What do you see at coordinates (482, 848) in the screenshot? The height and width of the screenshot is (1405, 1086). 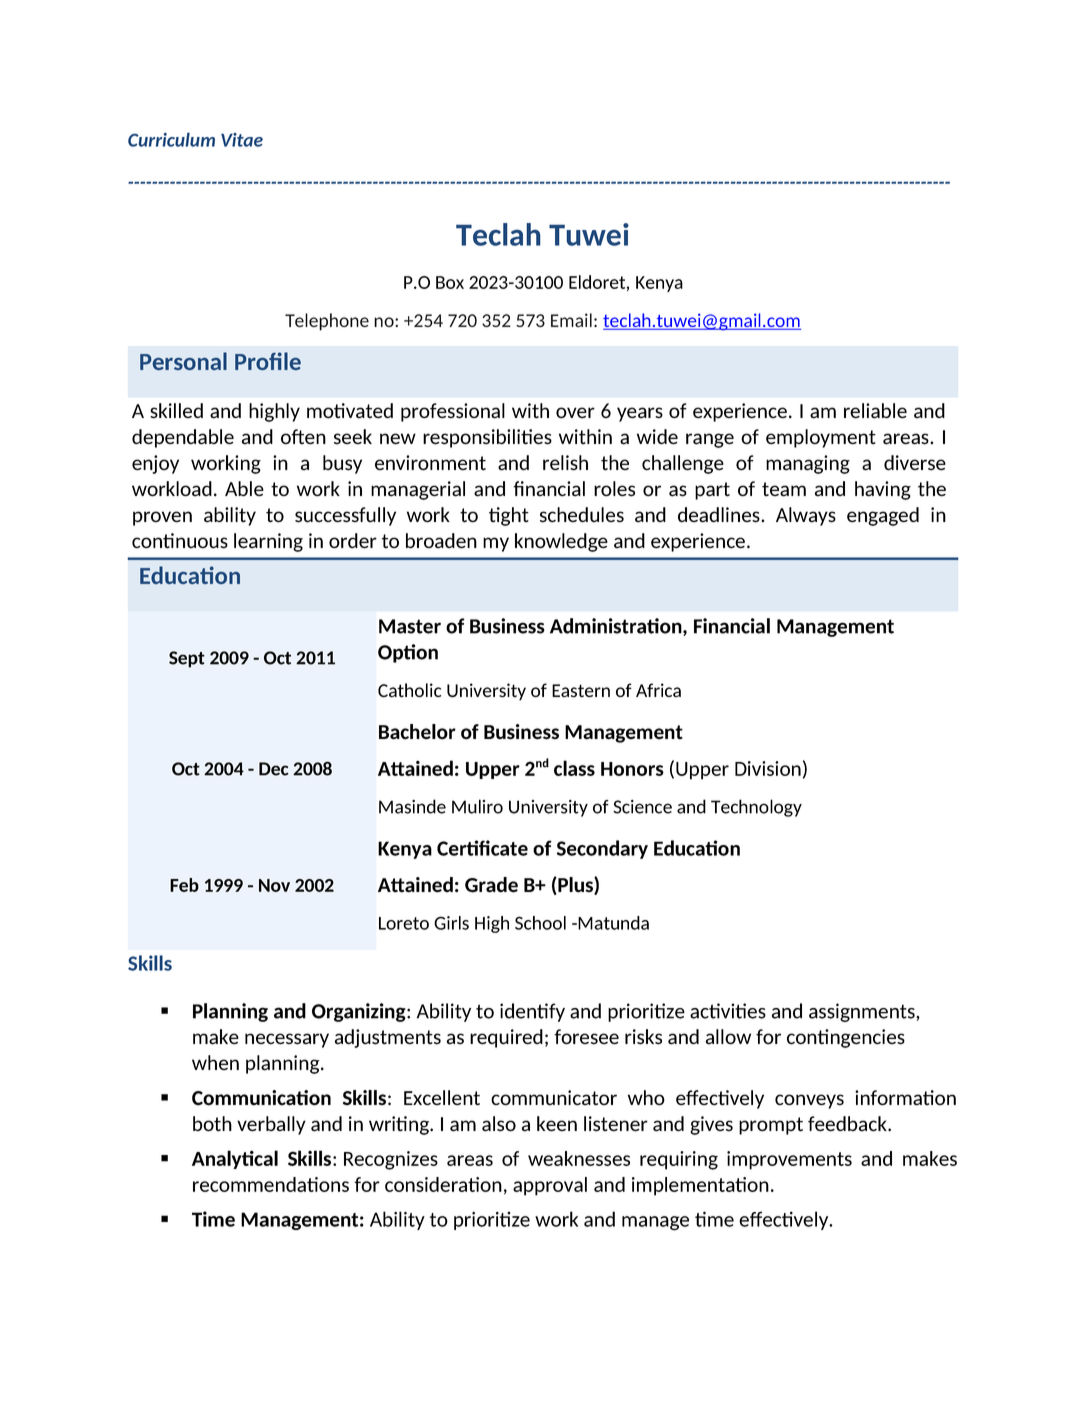 I see `Certificate` at bounding box center [482, 848].
